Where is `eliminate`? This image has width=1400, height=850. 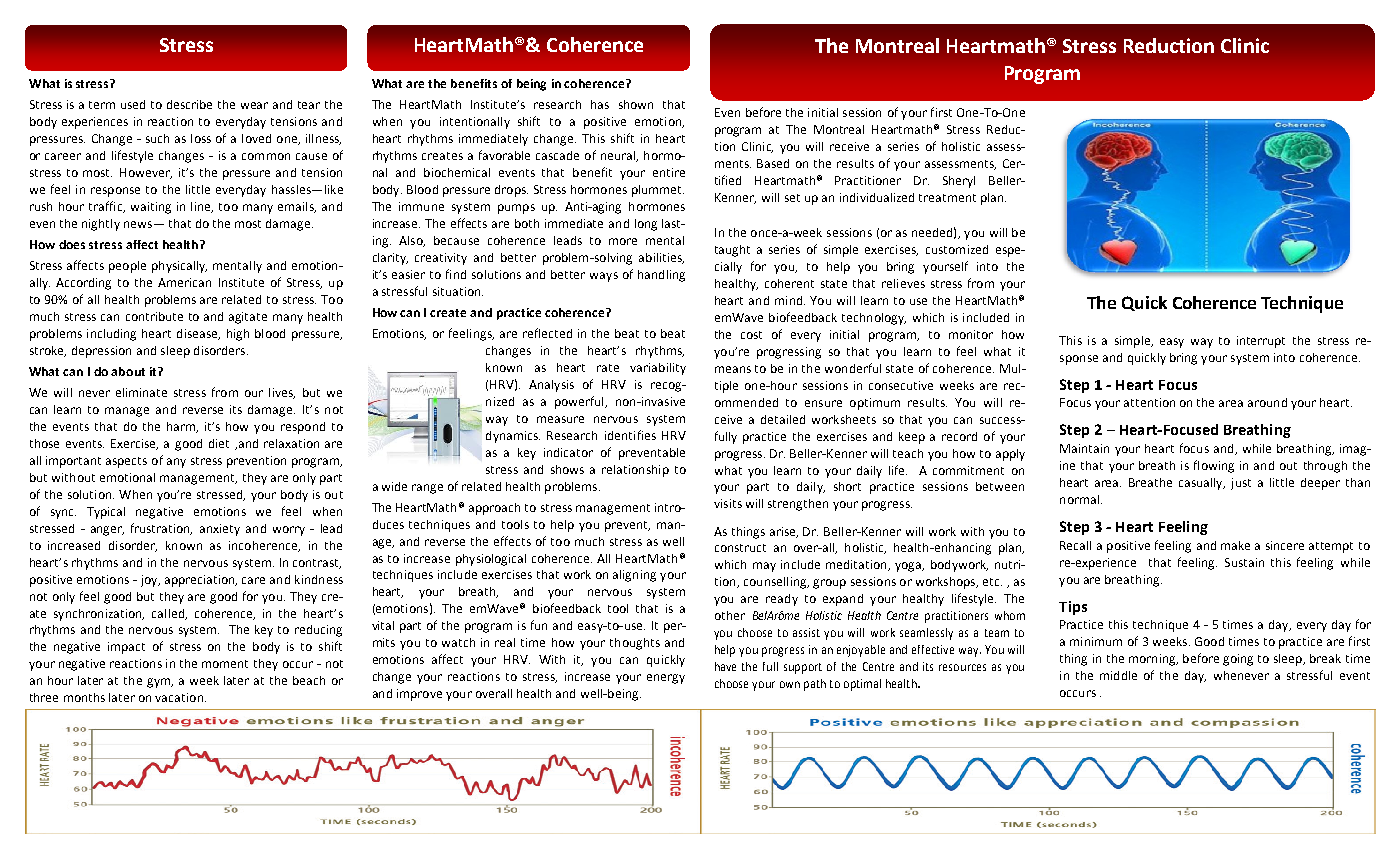
eliminate is located at coordinates (141, 392).
